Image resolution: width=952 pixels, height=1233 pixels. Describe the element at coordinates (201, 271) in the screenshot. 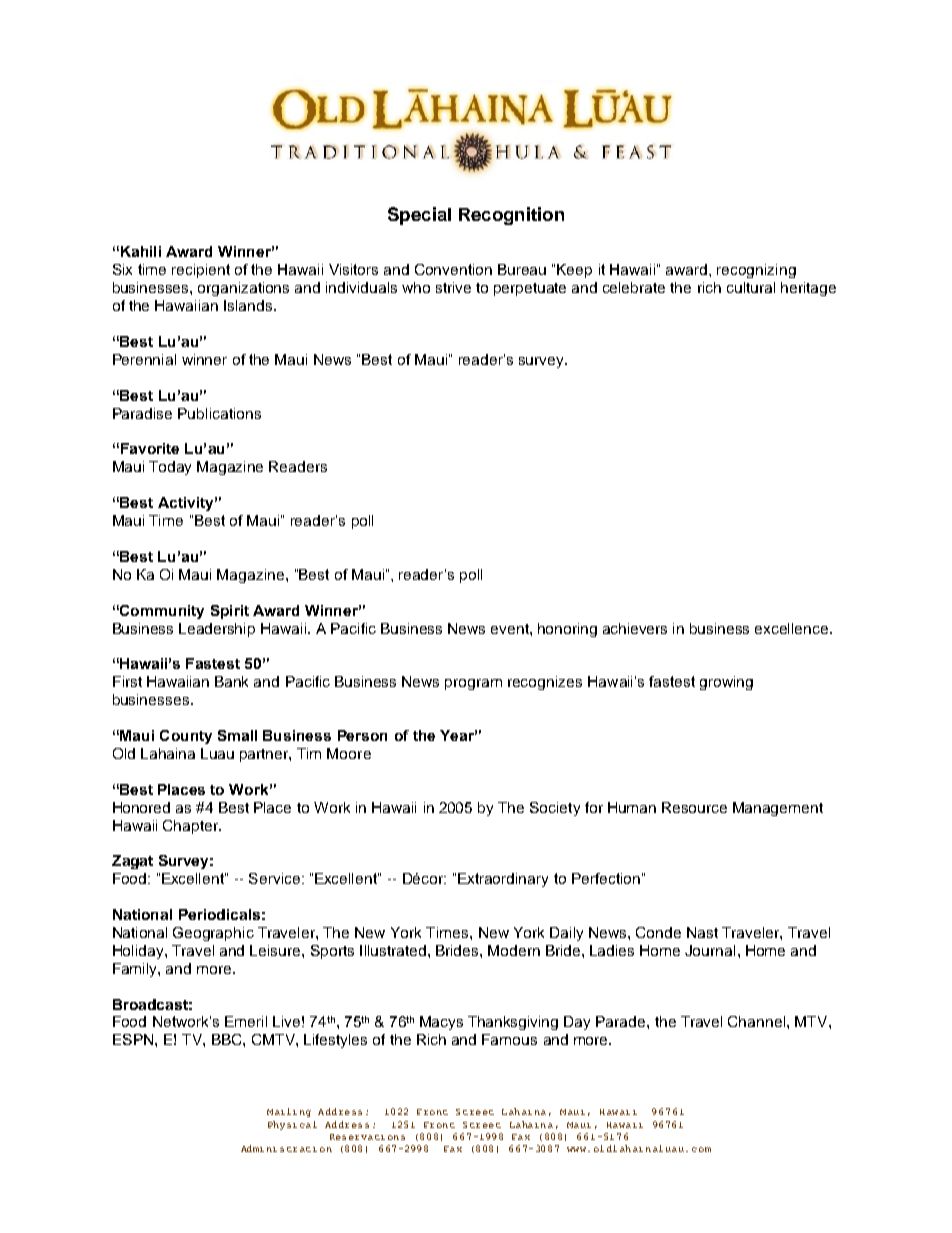

I see `recipient` at that location.
